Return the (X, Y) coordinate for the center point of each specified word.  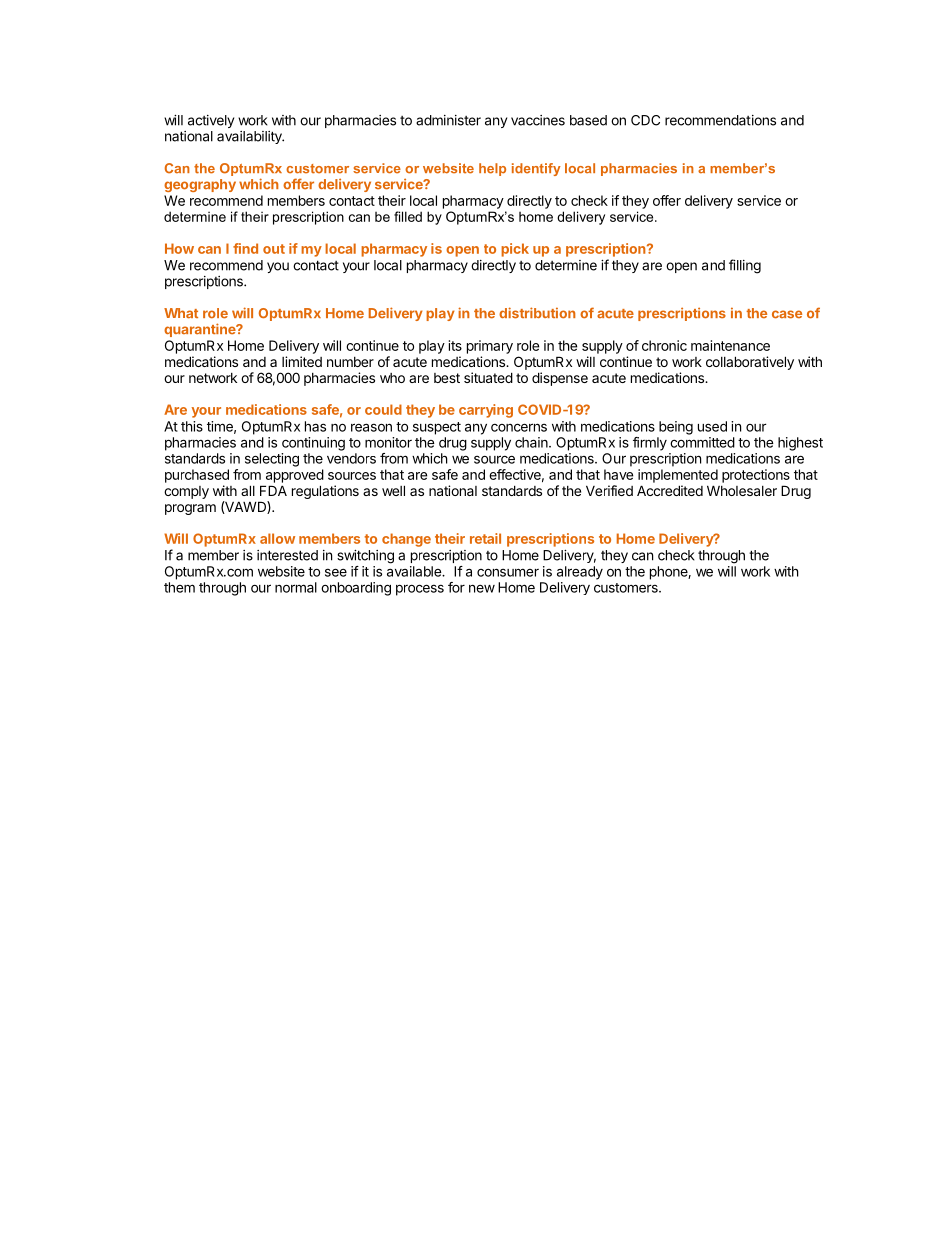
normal (296, 587)
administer (448, 120)
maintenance (730, 345)
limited (302, 361)
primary (490, 347)
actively (211, 121)
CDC (645, 120)
